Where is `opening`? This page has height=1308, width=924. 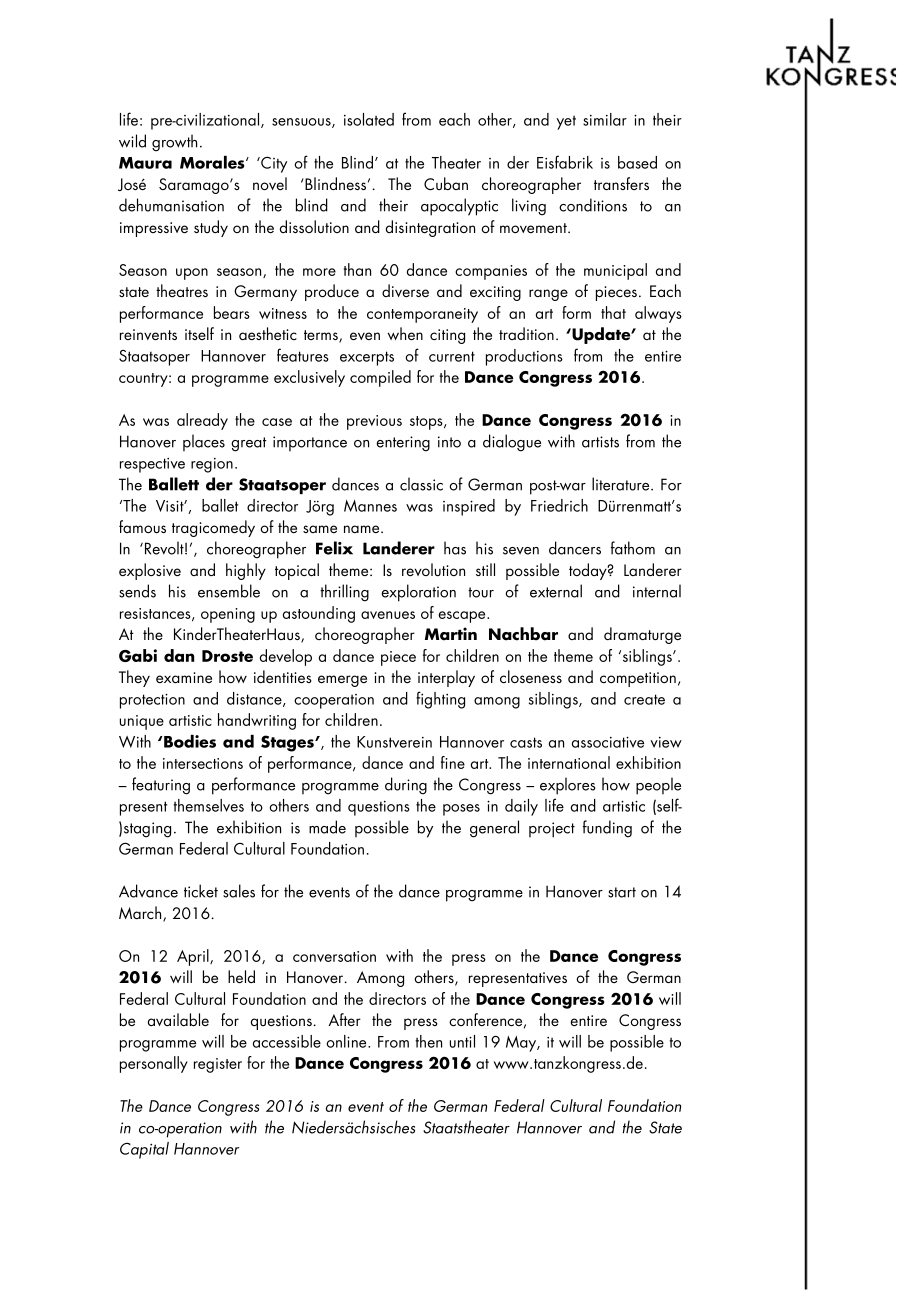
opening is located at coordinates (228, 615).
